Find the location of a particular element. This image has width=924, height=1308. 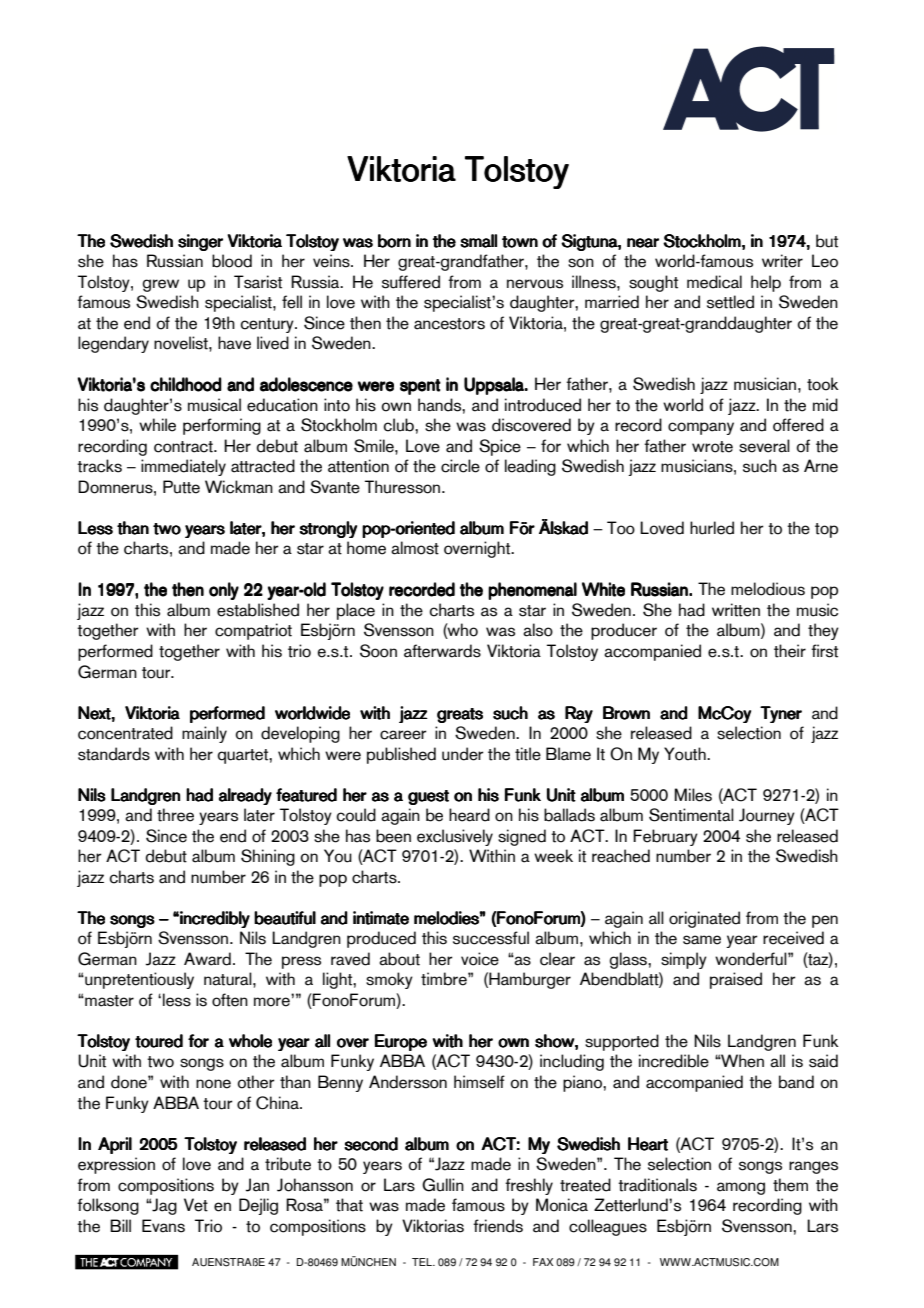

grew is located at coordinates (161, 285).
